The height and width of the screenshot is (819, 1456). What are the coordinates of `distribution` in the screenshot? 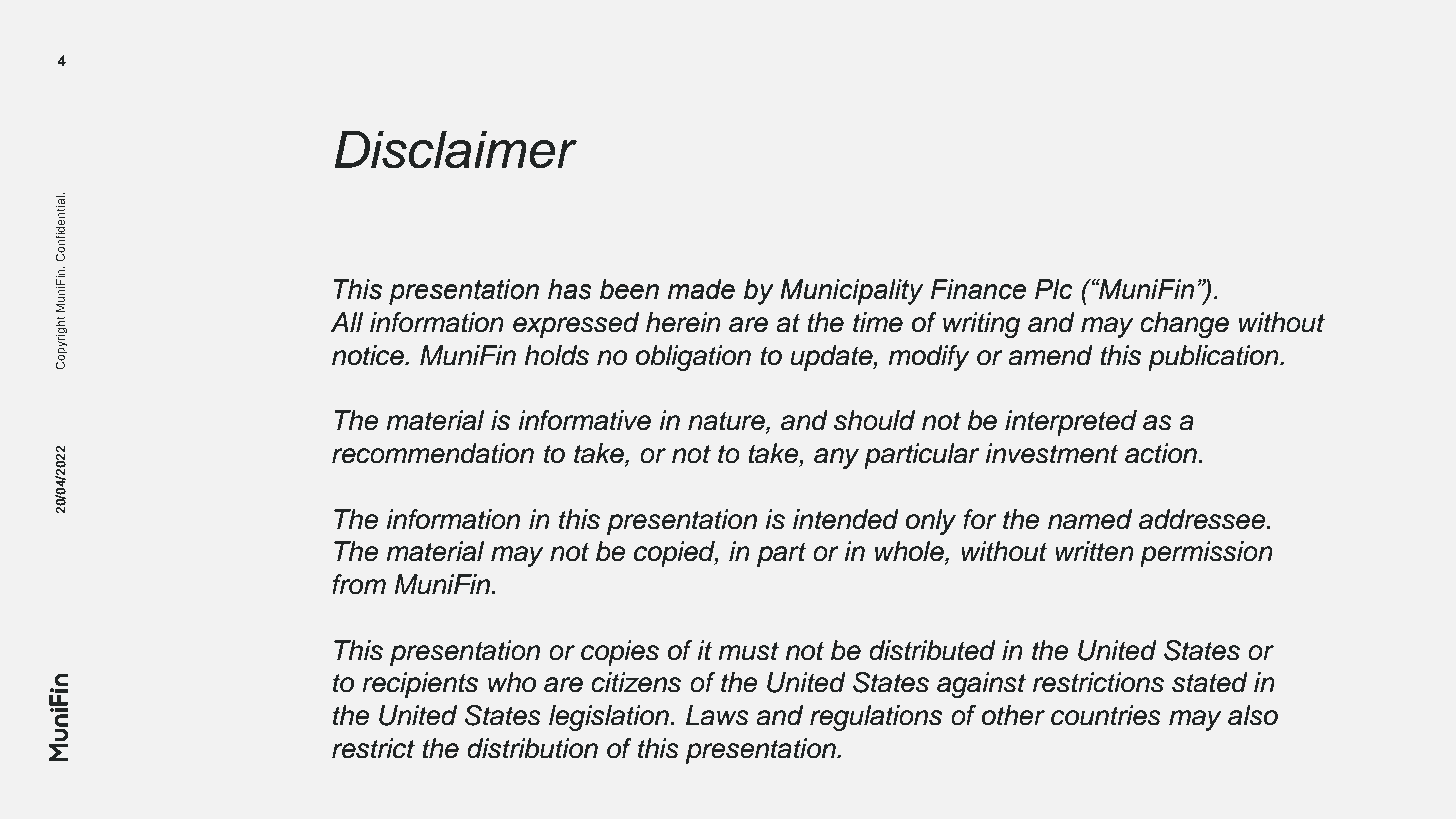 It's located at (532, 748).
